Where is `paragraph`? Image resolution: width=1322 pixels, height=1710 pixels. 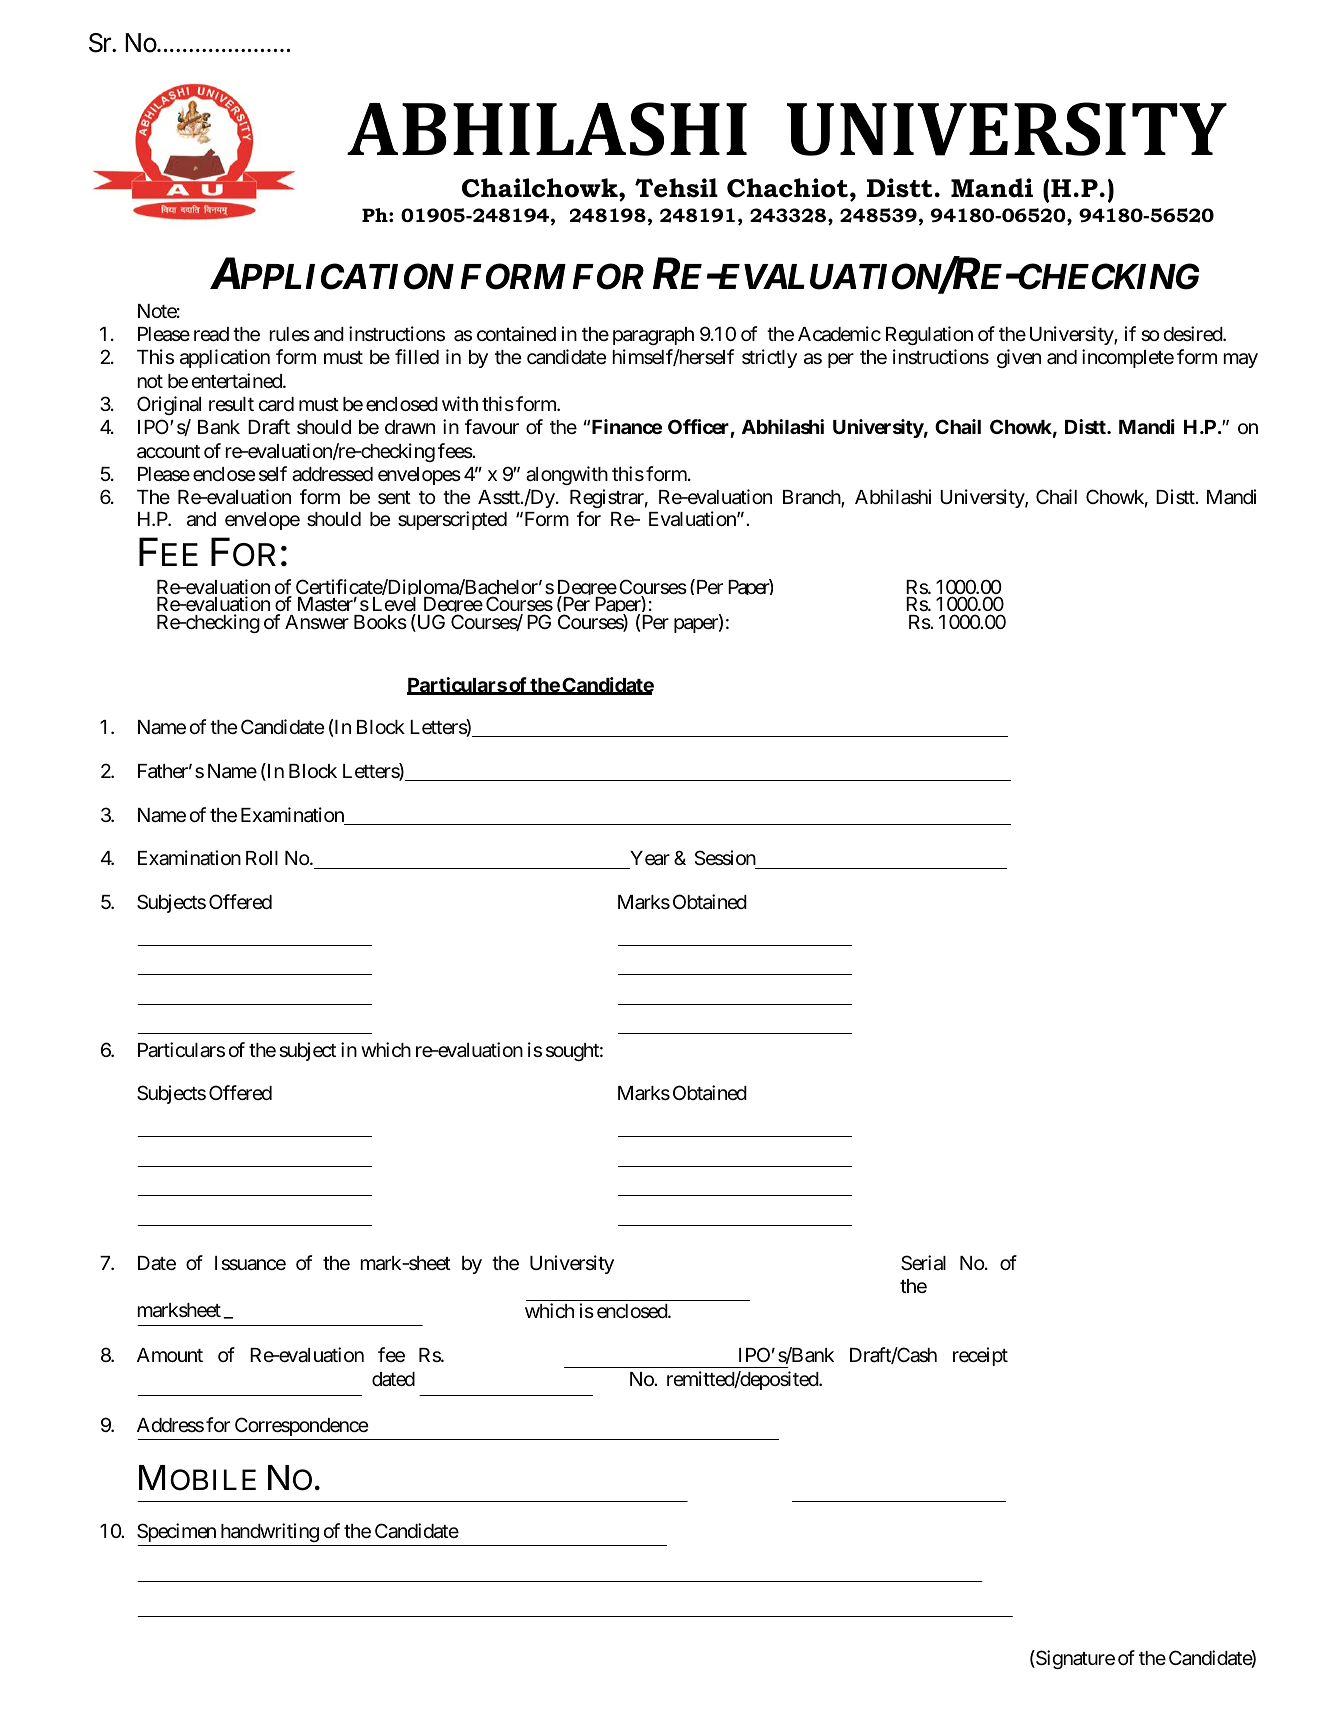 paragraph is located at coordinates (653, 336).
